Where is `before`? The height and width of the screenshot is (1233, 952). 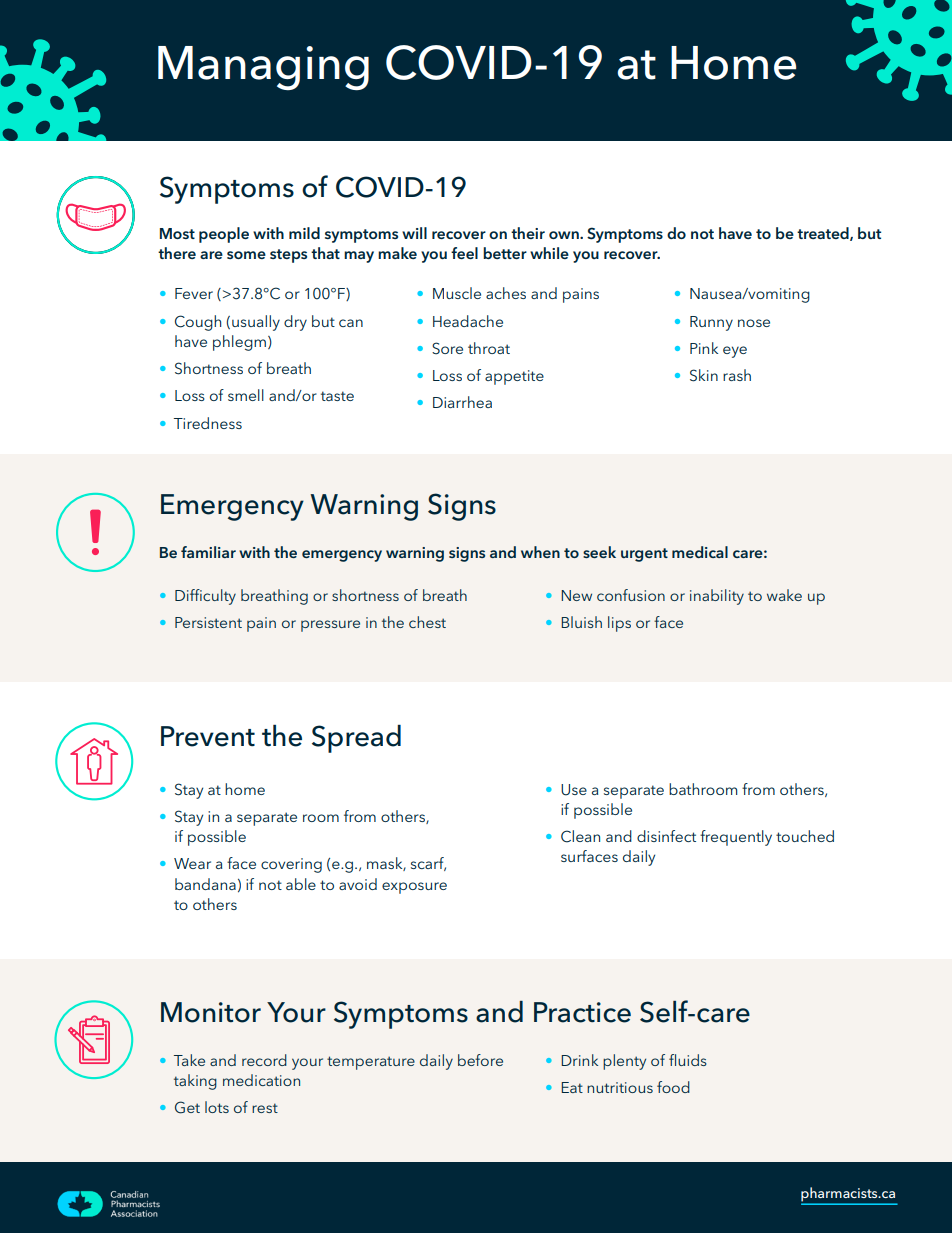
before is located at coordinates (480, 1060).
